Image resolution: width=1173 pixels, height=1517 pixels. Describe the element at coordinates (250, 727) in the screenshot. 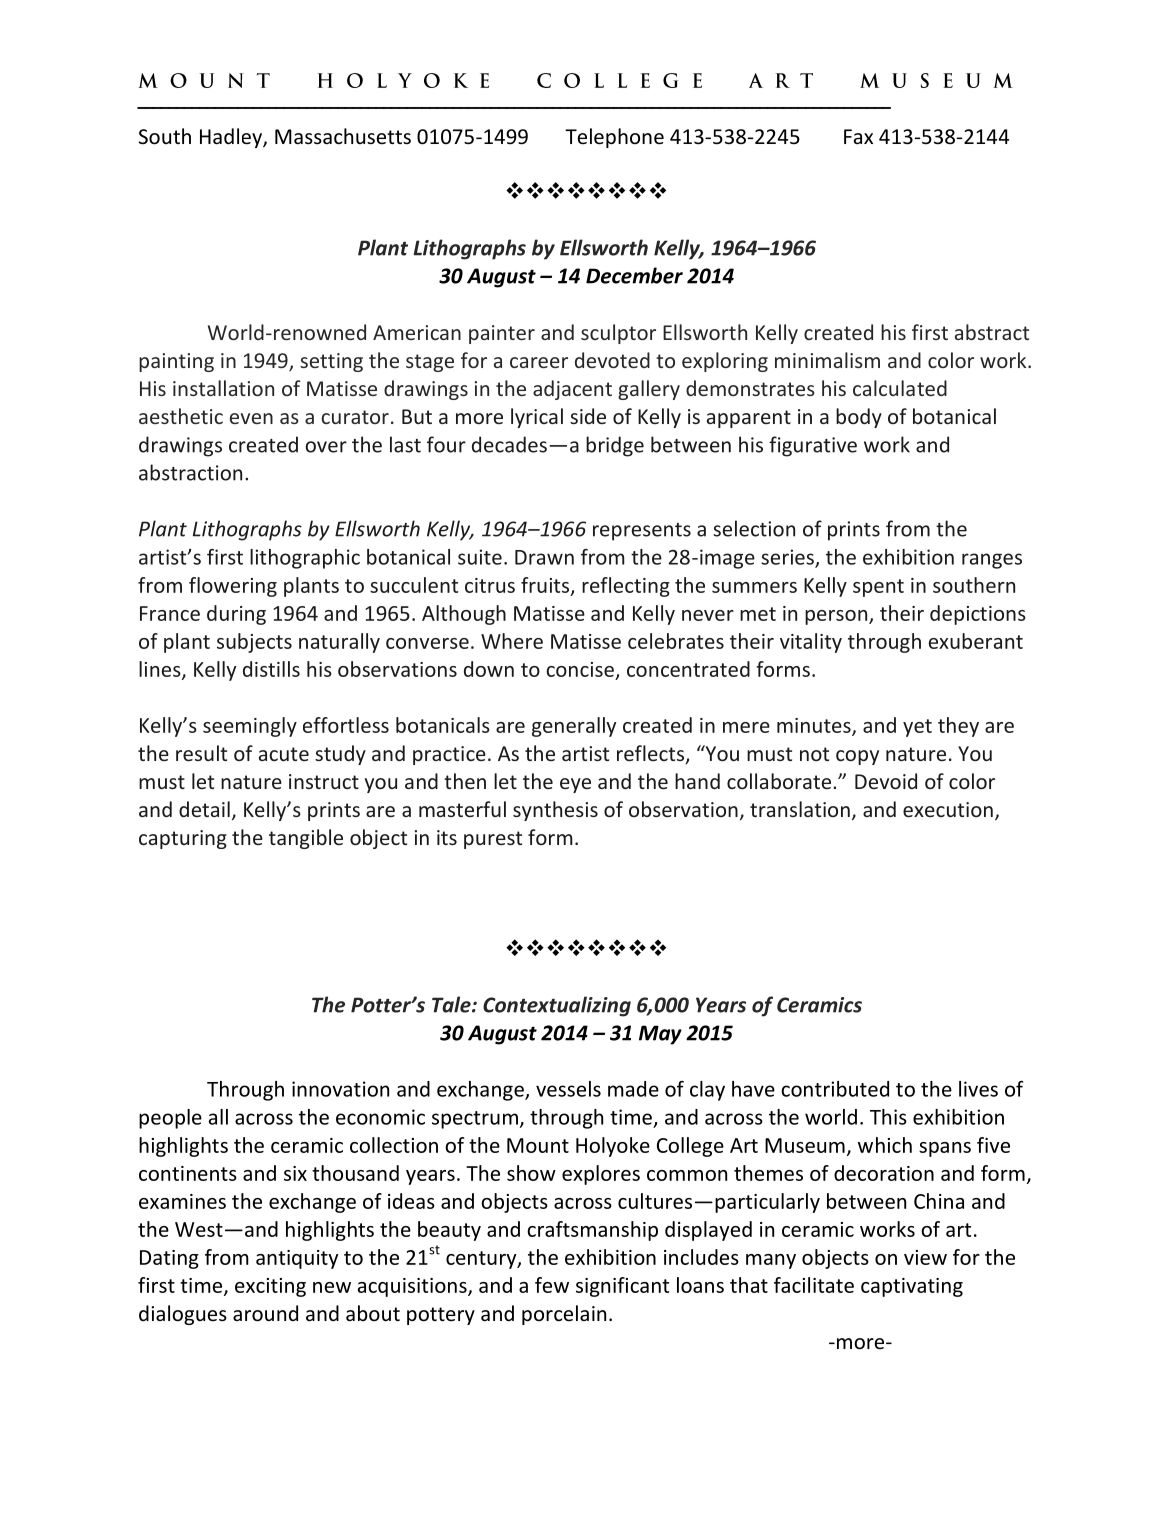

I see `seemingly` at that location.
